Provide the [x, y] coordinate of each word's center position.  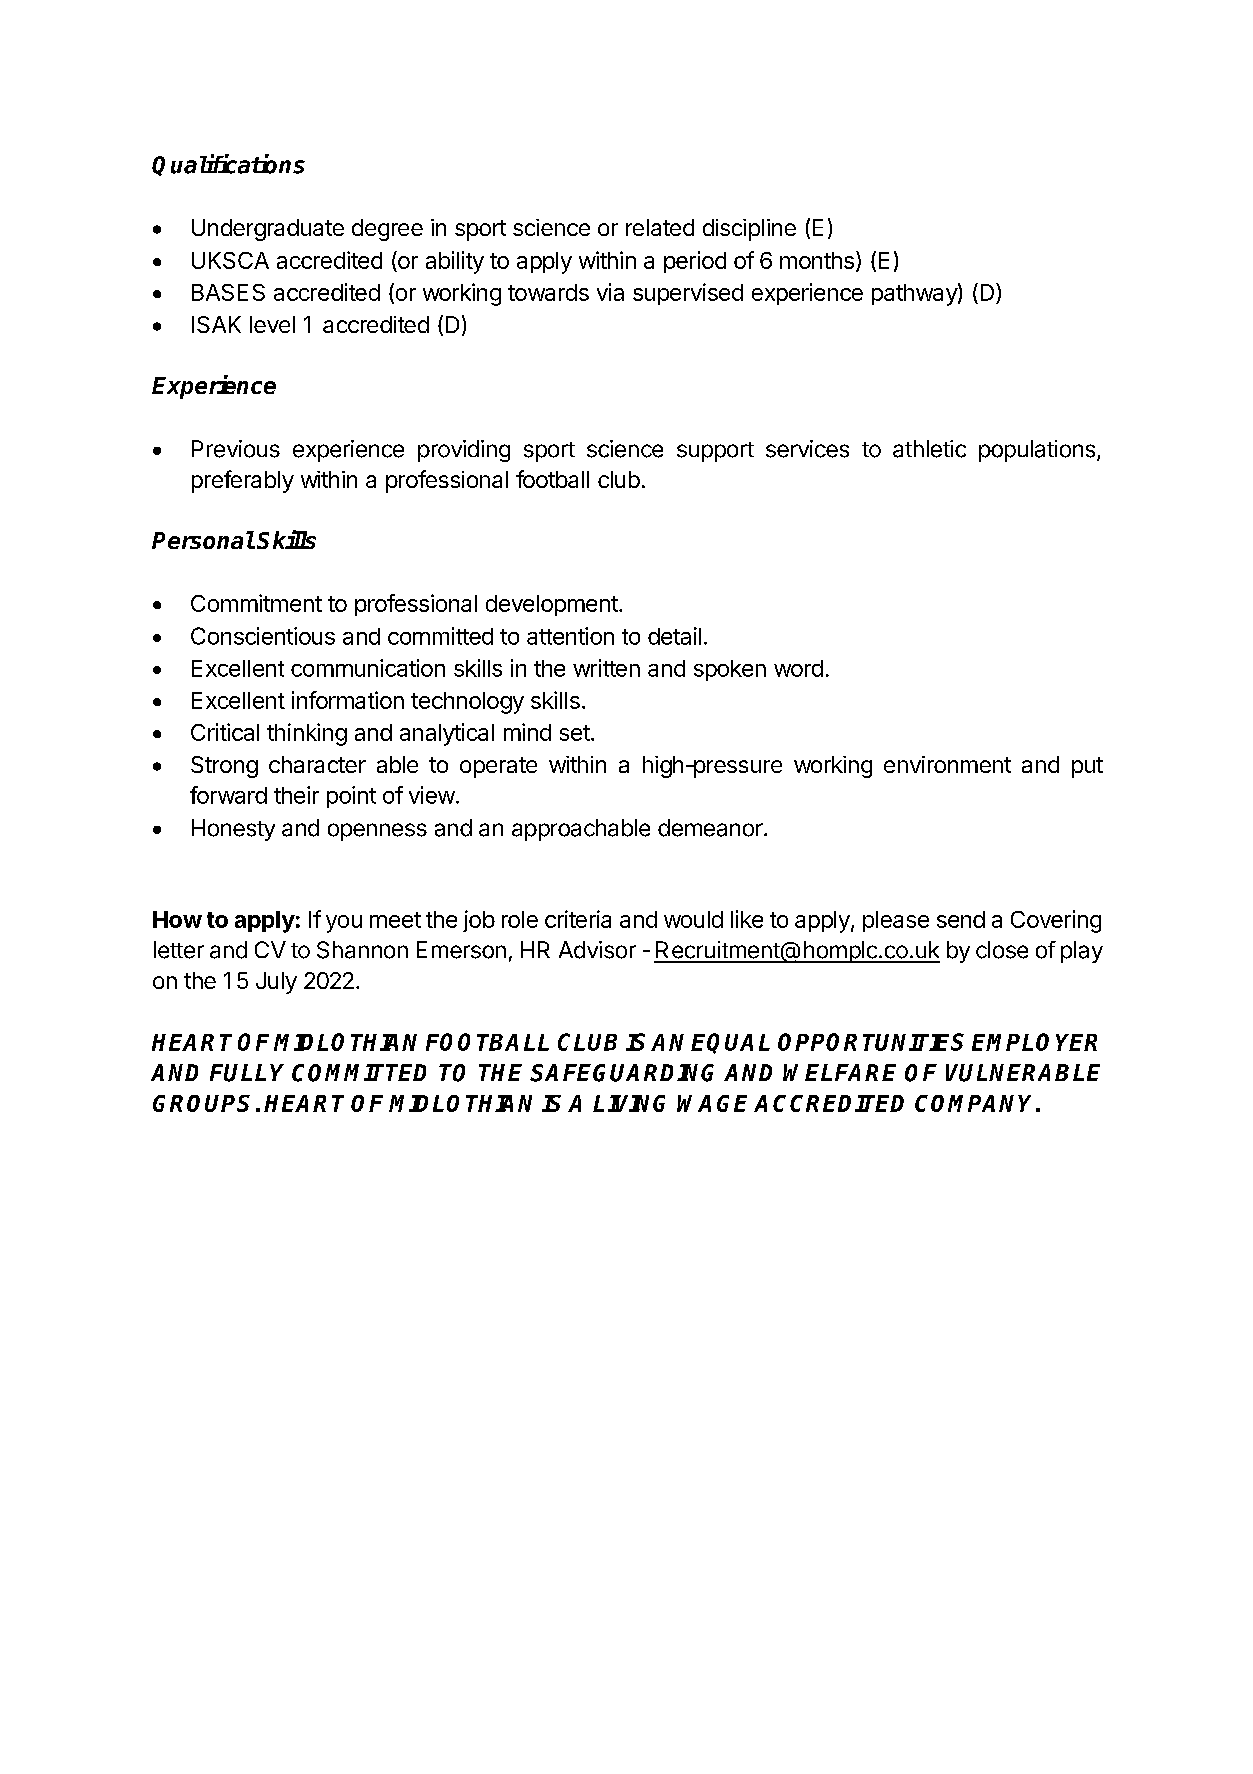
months [817, 260]
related [660, 227]
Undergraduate [268, 230]
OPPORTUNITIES [871, 1042]
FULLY [247, 1073]
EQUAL [730, 1043]
